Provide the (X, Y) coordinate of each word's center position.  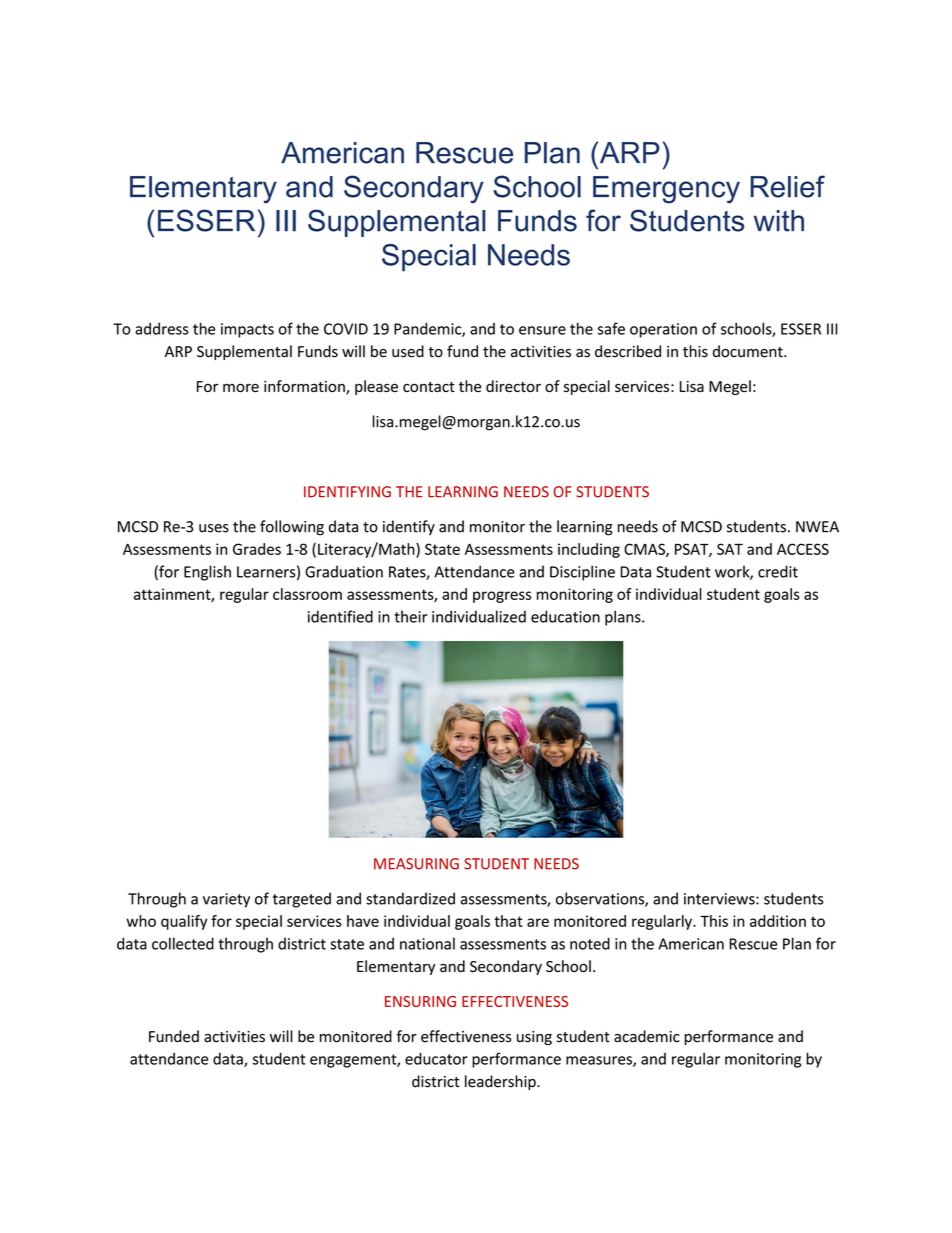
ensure (542, 330)
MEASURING (416, 864)
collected (183, 943)
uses (214, 528)
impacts (247, 330)
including (589, 550)
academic (647, 1036)
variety (226, 900)
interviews (720, 899)
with (779, 221)
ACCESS (803, 549)
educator (436, 1058)
